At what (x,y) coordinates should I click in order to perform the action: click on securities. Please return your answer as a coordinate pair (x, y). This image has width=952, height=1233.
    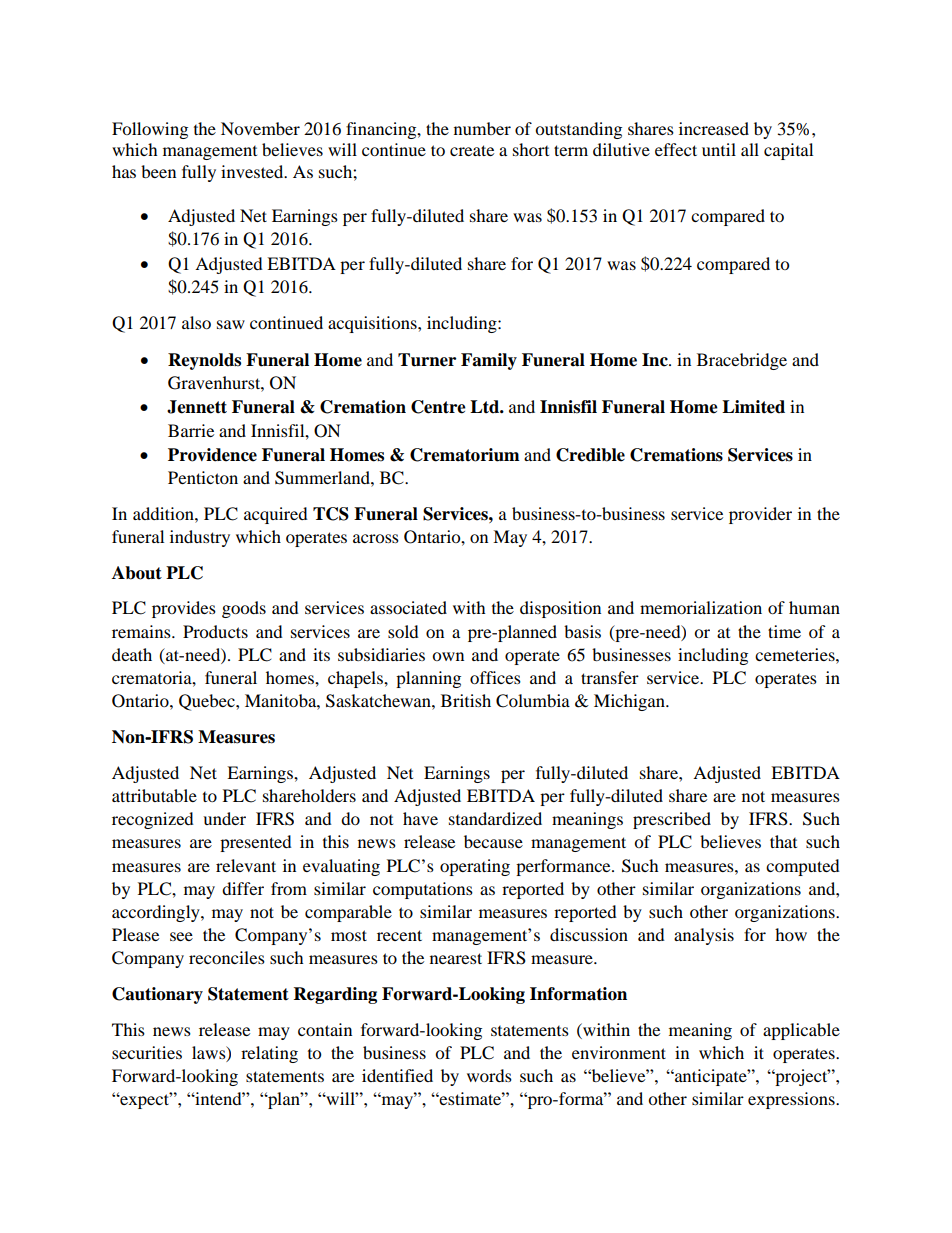
    Looking at the image, I should click on (147, 1052).
